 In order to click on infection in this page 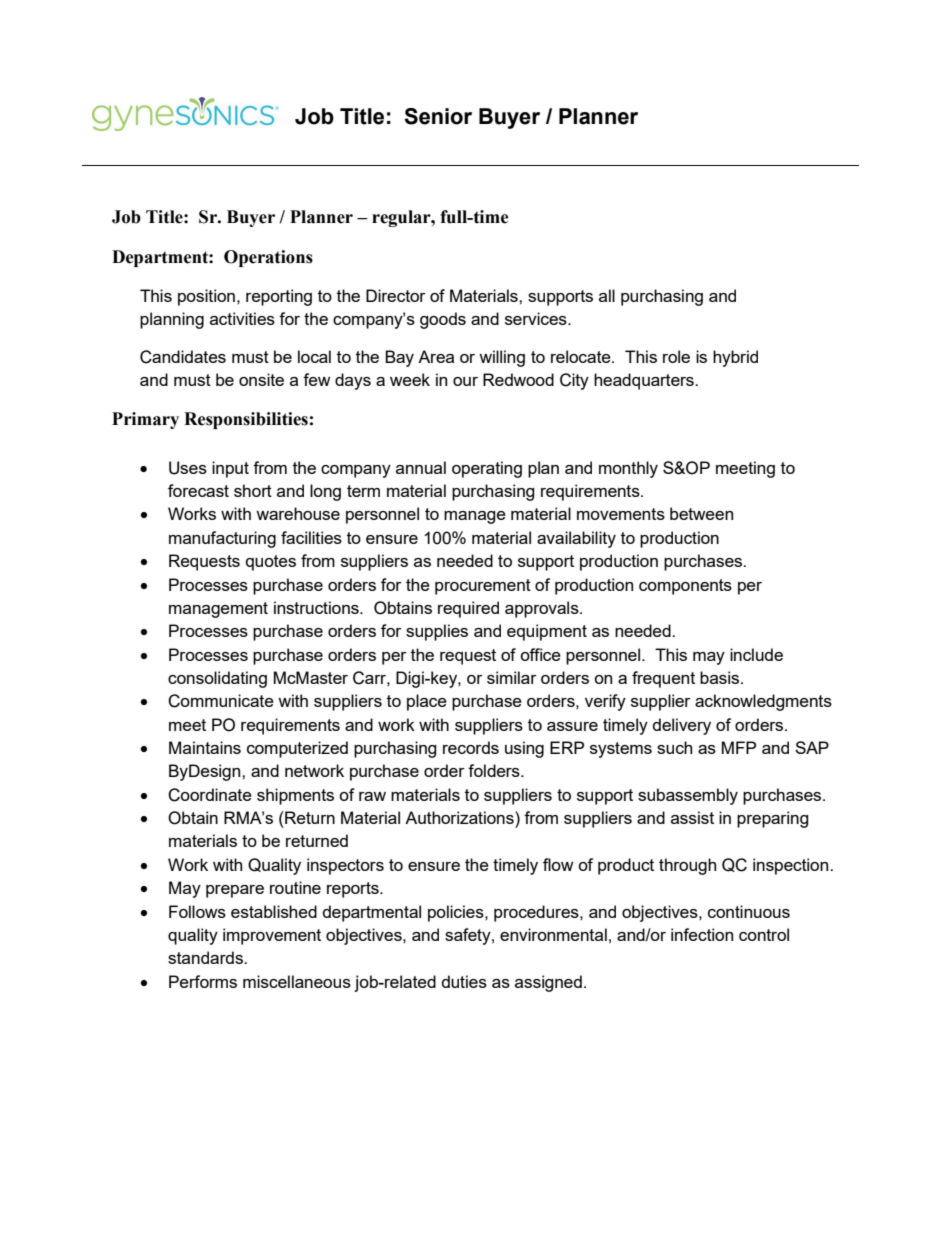, I will do `click(702, 934)`.
